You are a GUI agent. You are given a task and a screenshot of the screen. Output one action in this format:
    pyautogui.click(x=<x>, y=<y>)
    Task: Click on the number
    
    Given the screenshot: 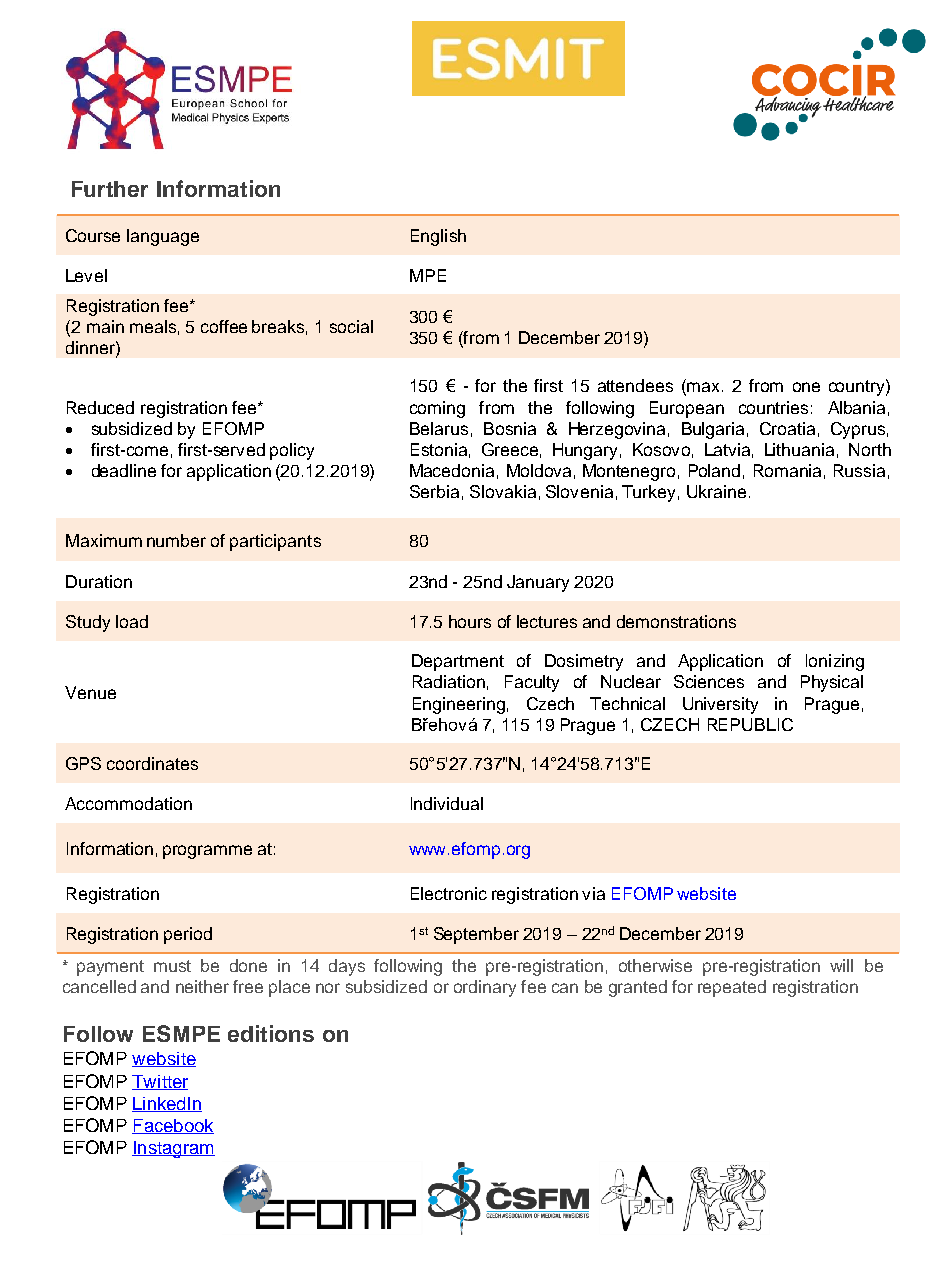 What is the action you would take?
    pyautogui.click(x=176, y=540)
